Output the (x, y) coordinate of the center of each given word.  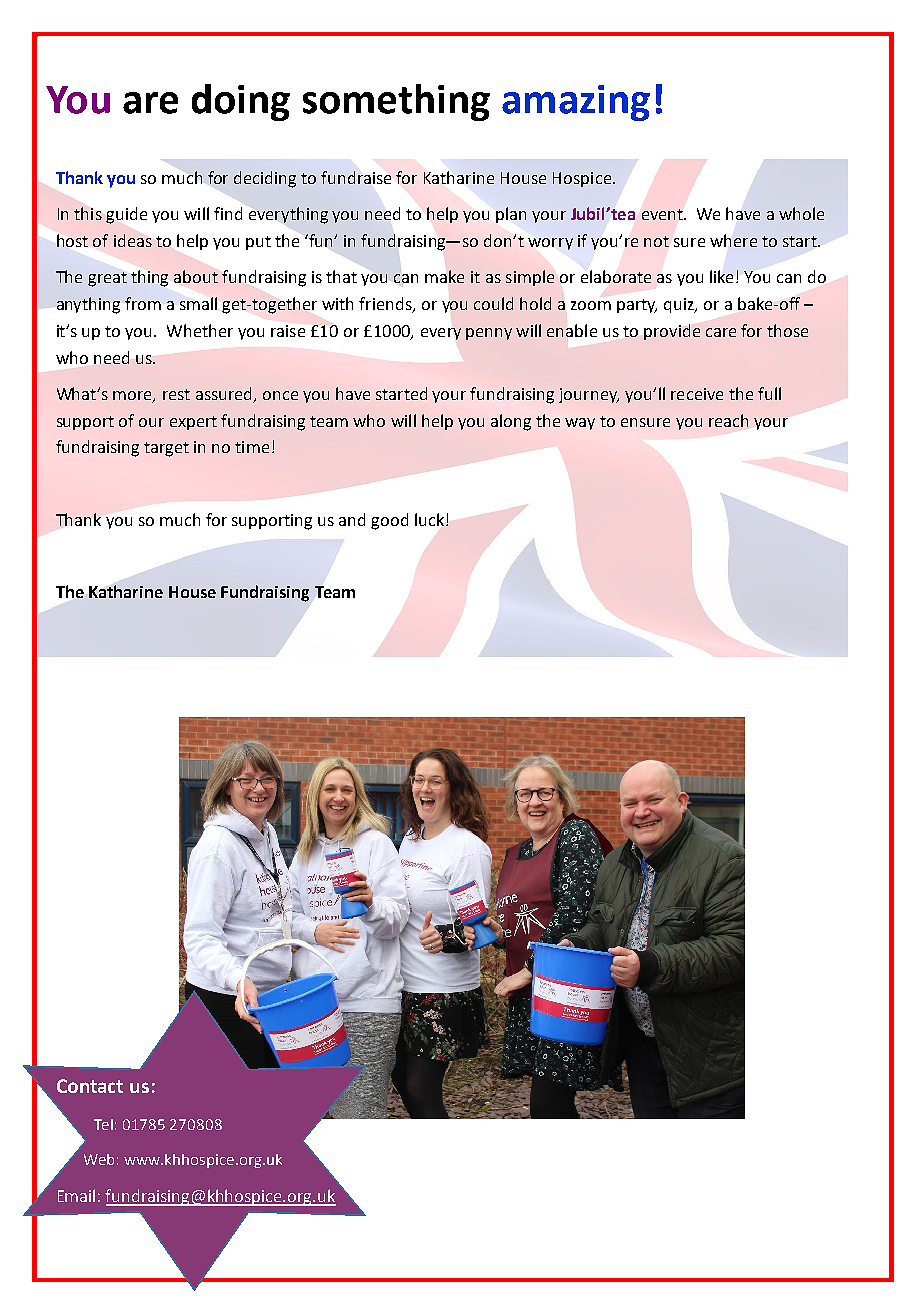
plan (511, 215)
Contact (90, 1086)
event (663, 214)
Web (99, 1159)
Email (76, 1195)
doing (241, 102)
